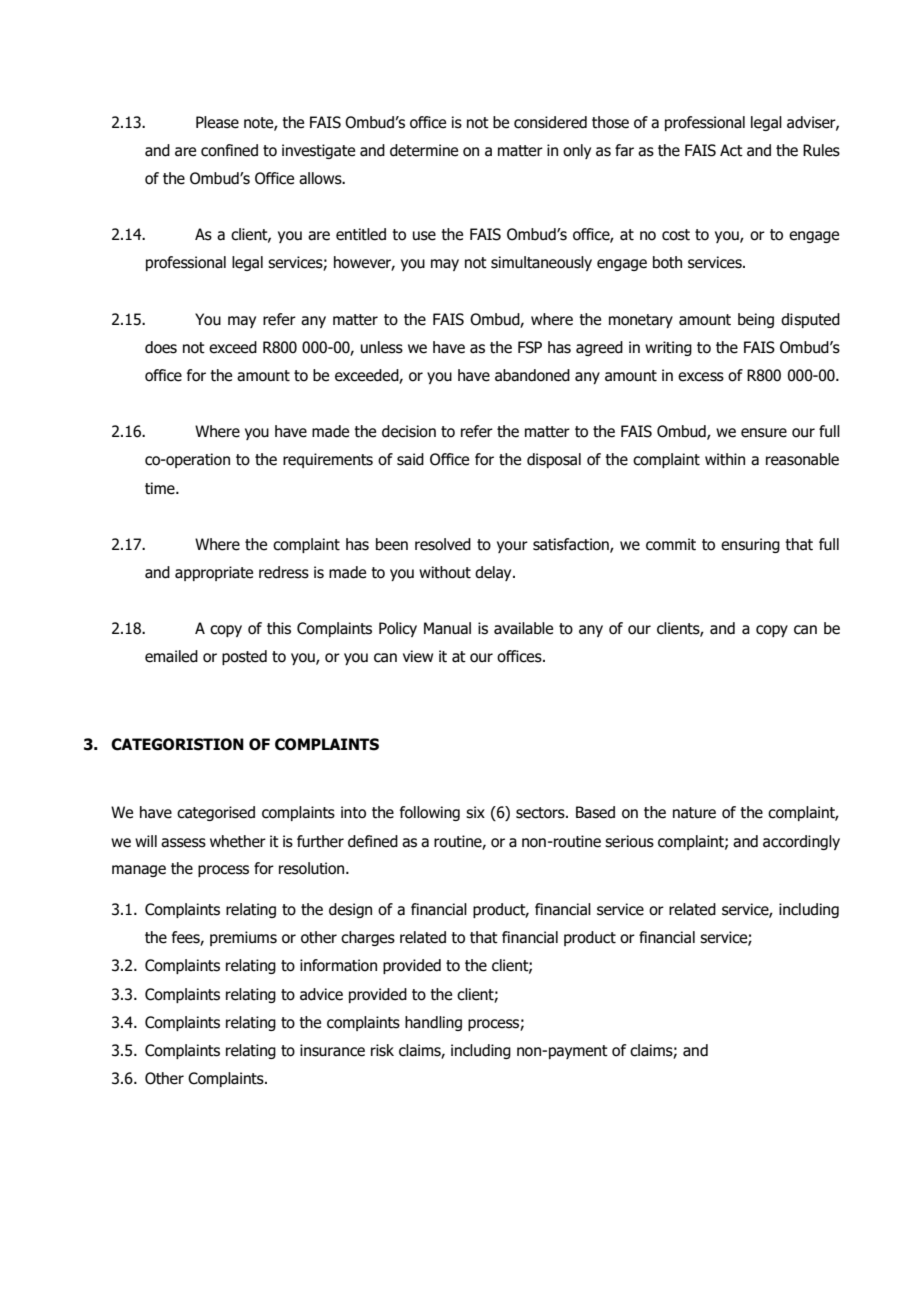 The height and width of the screenshot is (1308, 924). I want to click on decision, so click(409, 431).
